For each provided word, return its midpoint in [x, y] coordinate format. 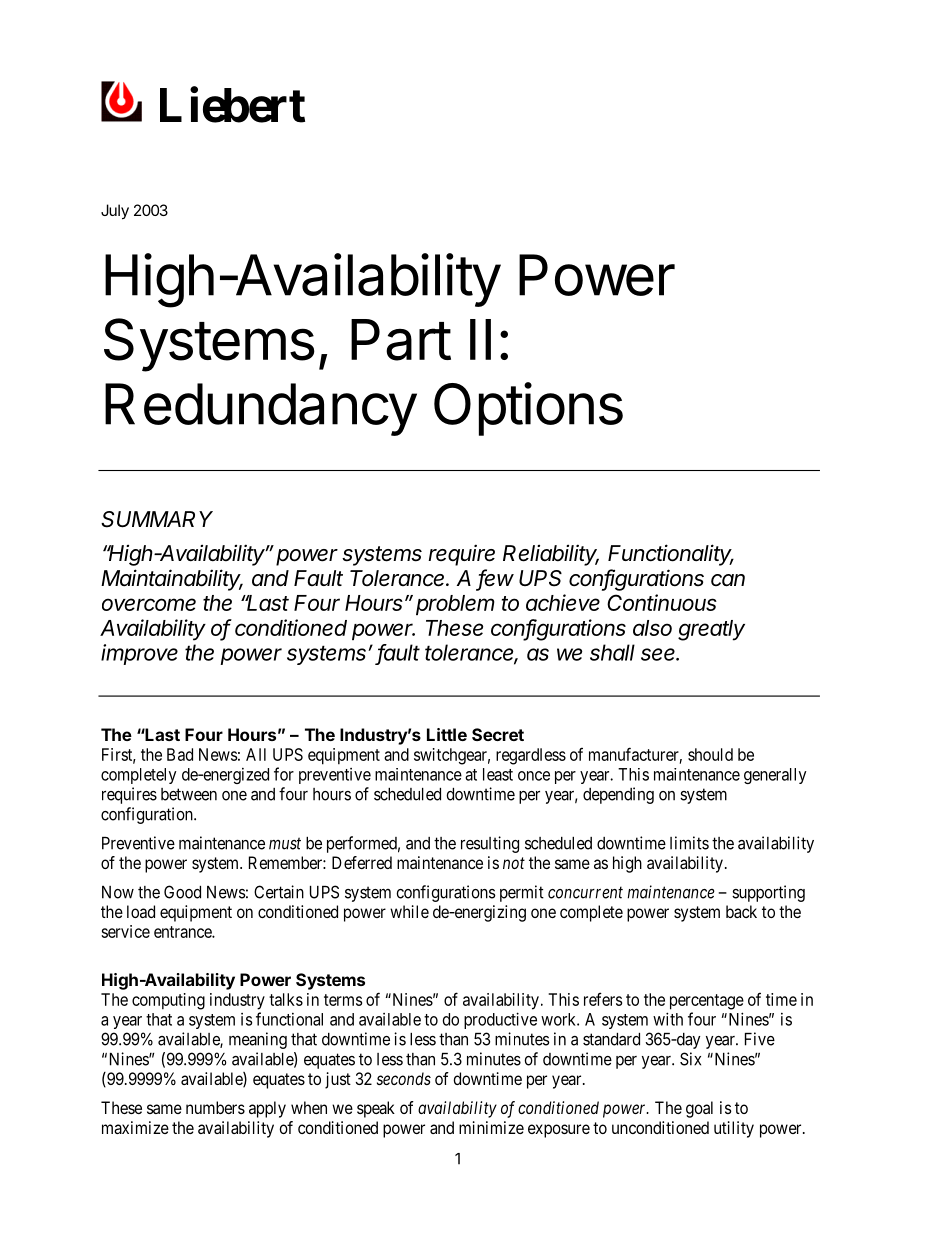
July [115, 212]
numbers [215, 1107]
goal [699, 1109]
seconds [404, 1078]
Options [528, 409]
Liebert [232, 105]
